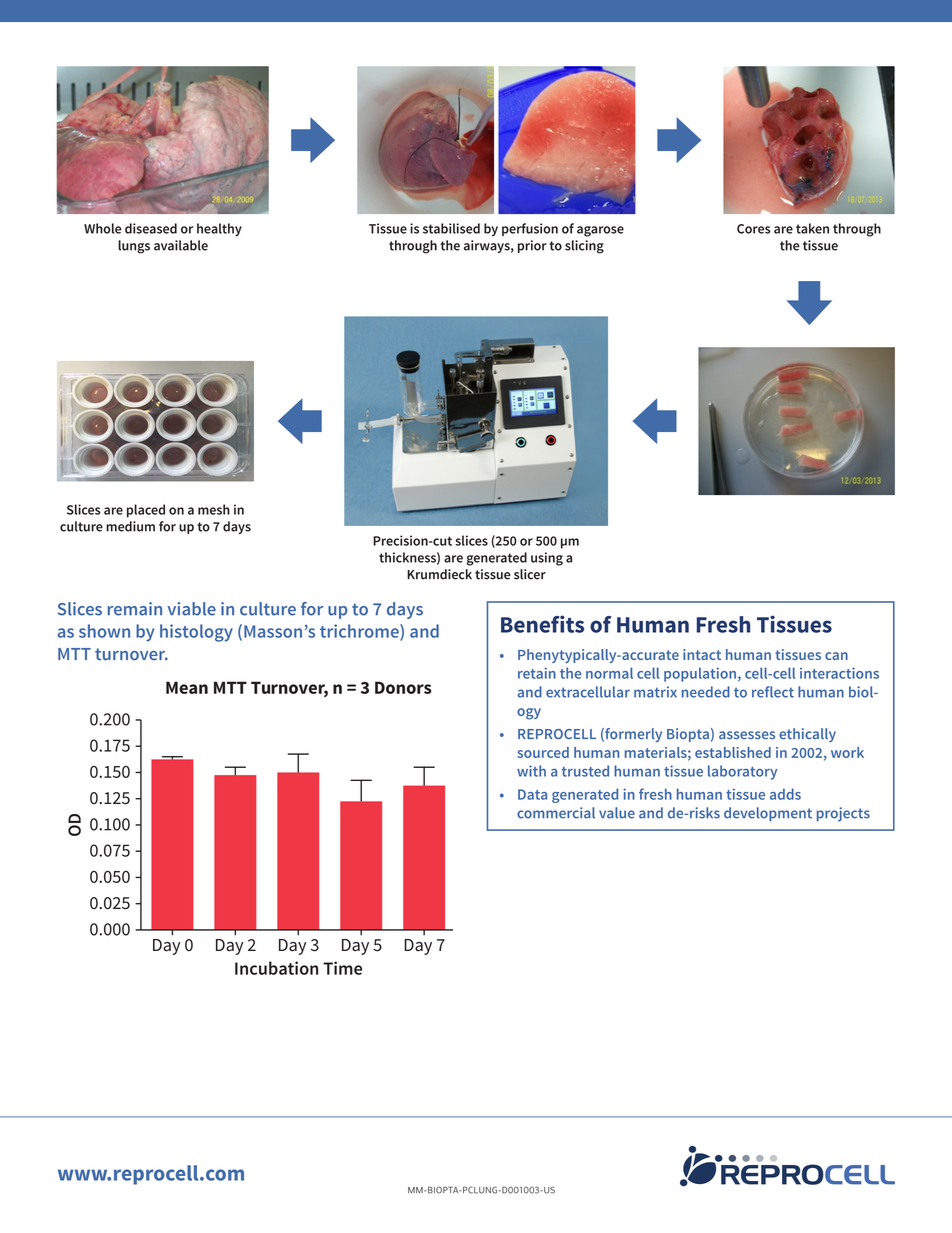 The image size is (952, 1233). I want to click on Time, so click(342, 968).
